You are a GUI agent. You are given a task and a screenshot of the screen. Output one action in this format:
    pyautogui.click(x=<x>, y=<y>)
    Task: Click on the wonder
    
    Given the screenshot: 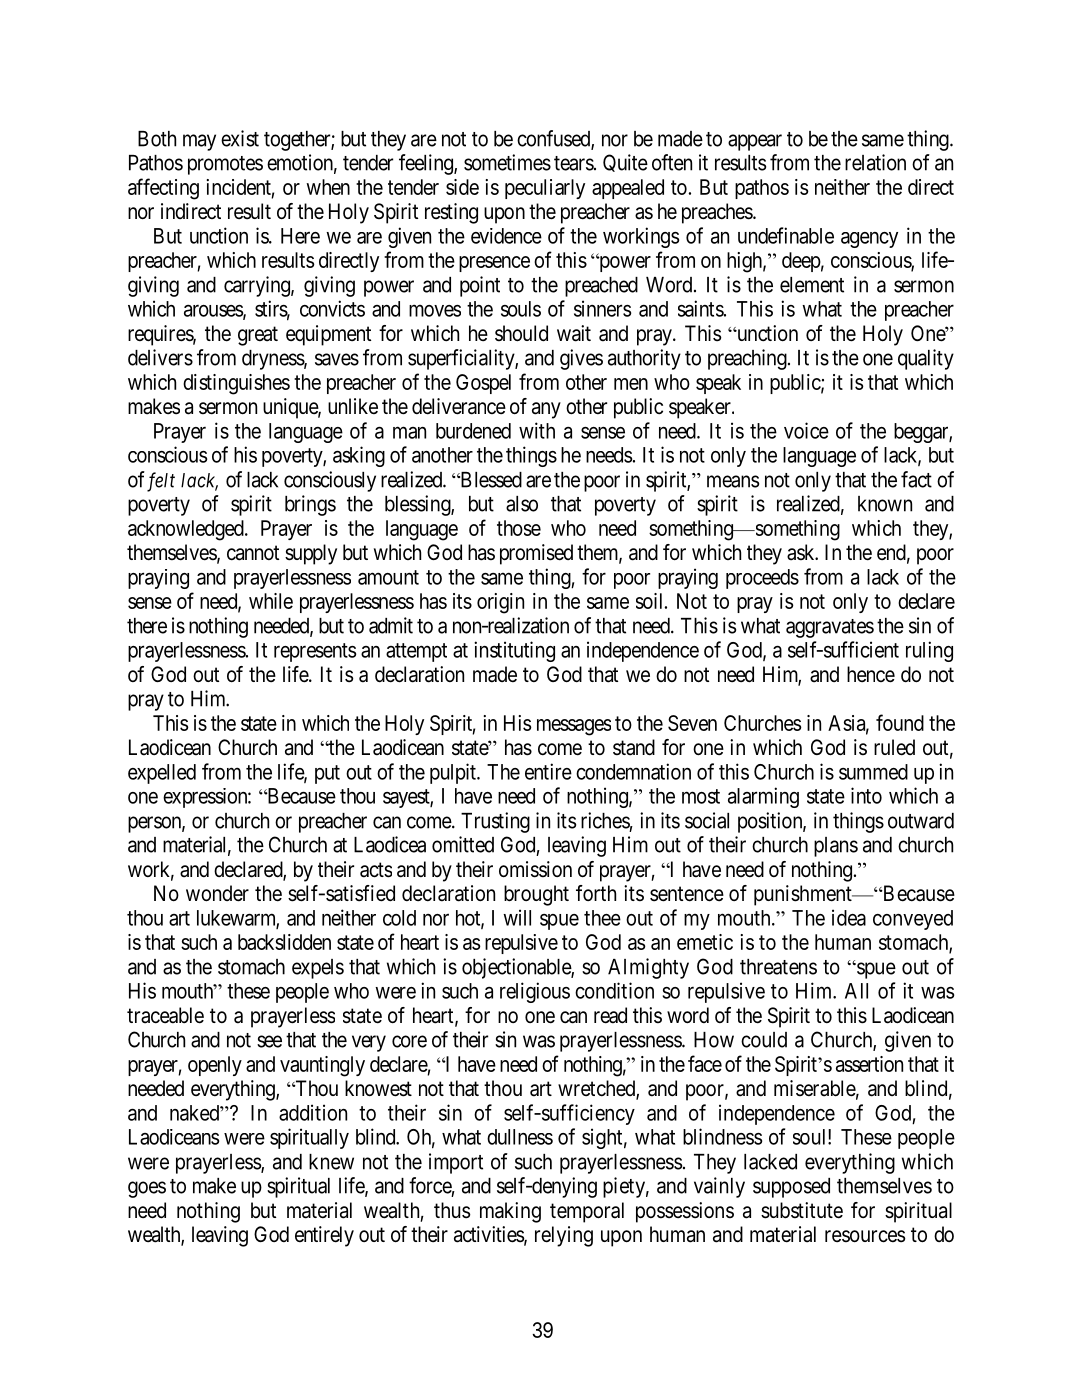 What is the action you would take?
    pyautogui.click(x=217, y=893)
